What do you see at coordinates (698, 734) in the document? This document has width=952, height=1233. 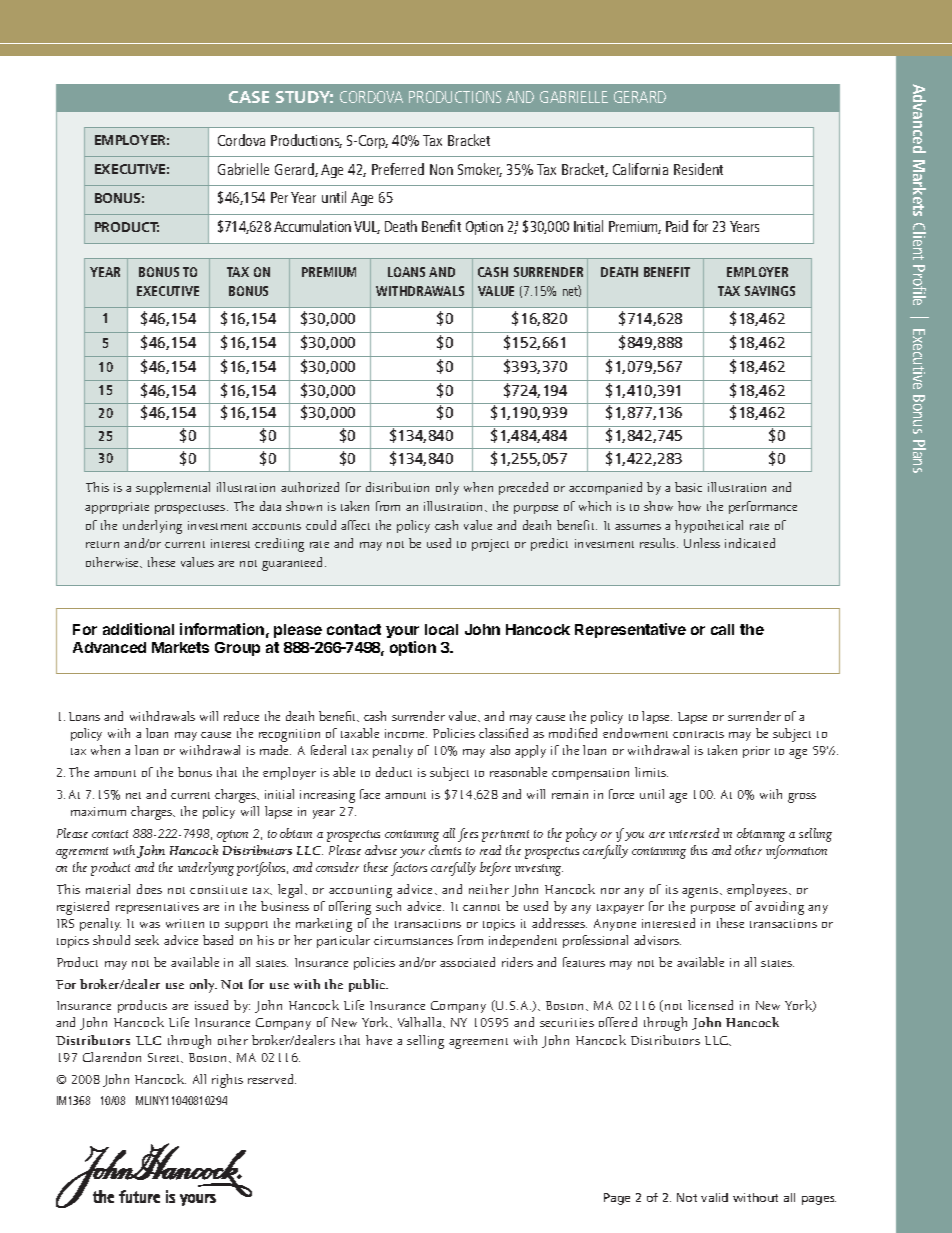 I see `contracts` at bounding box center [698, 734].
